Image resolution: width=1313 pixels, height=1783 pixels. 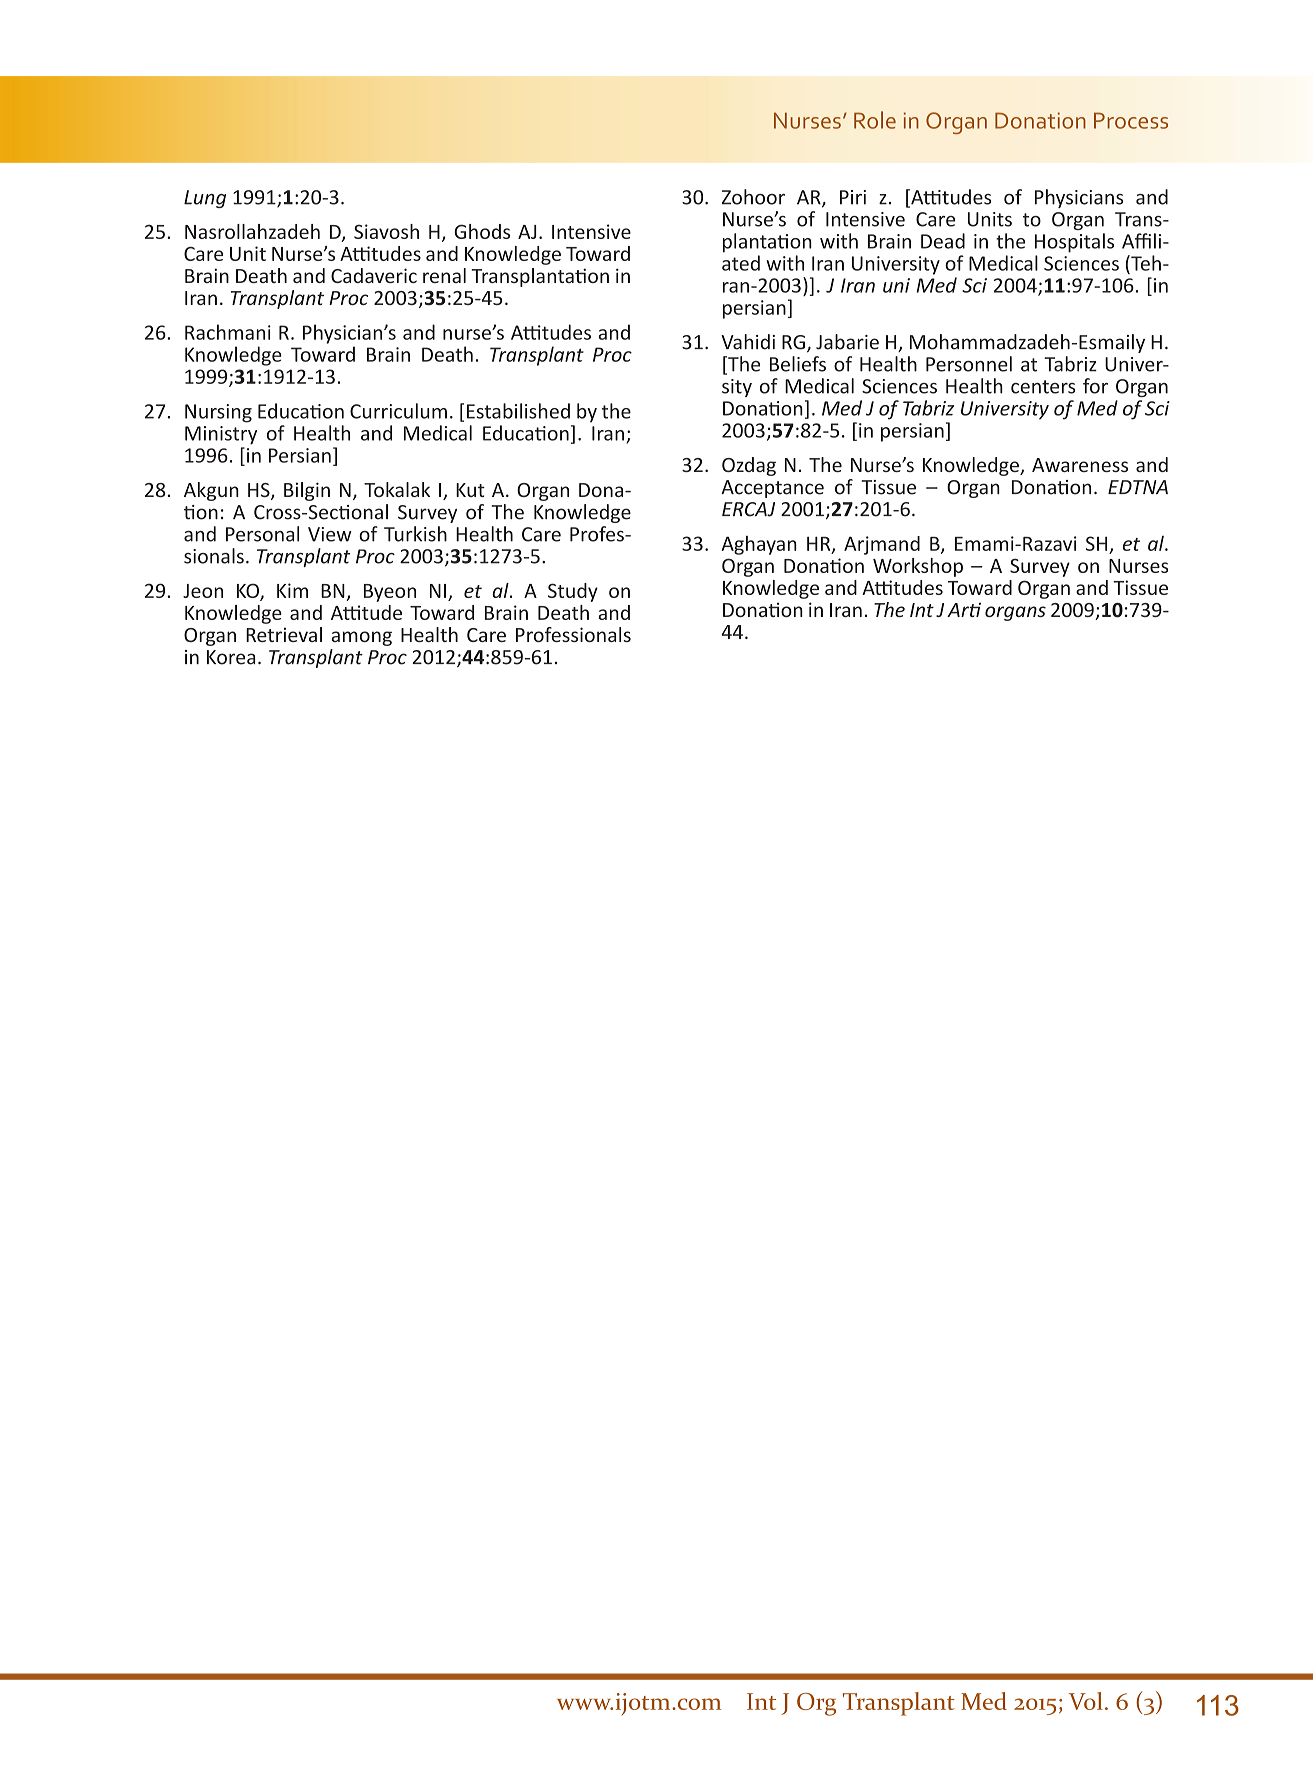 I want to click on Arti, so click(x=964, y=609).
